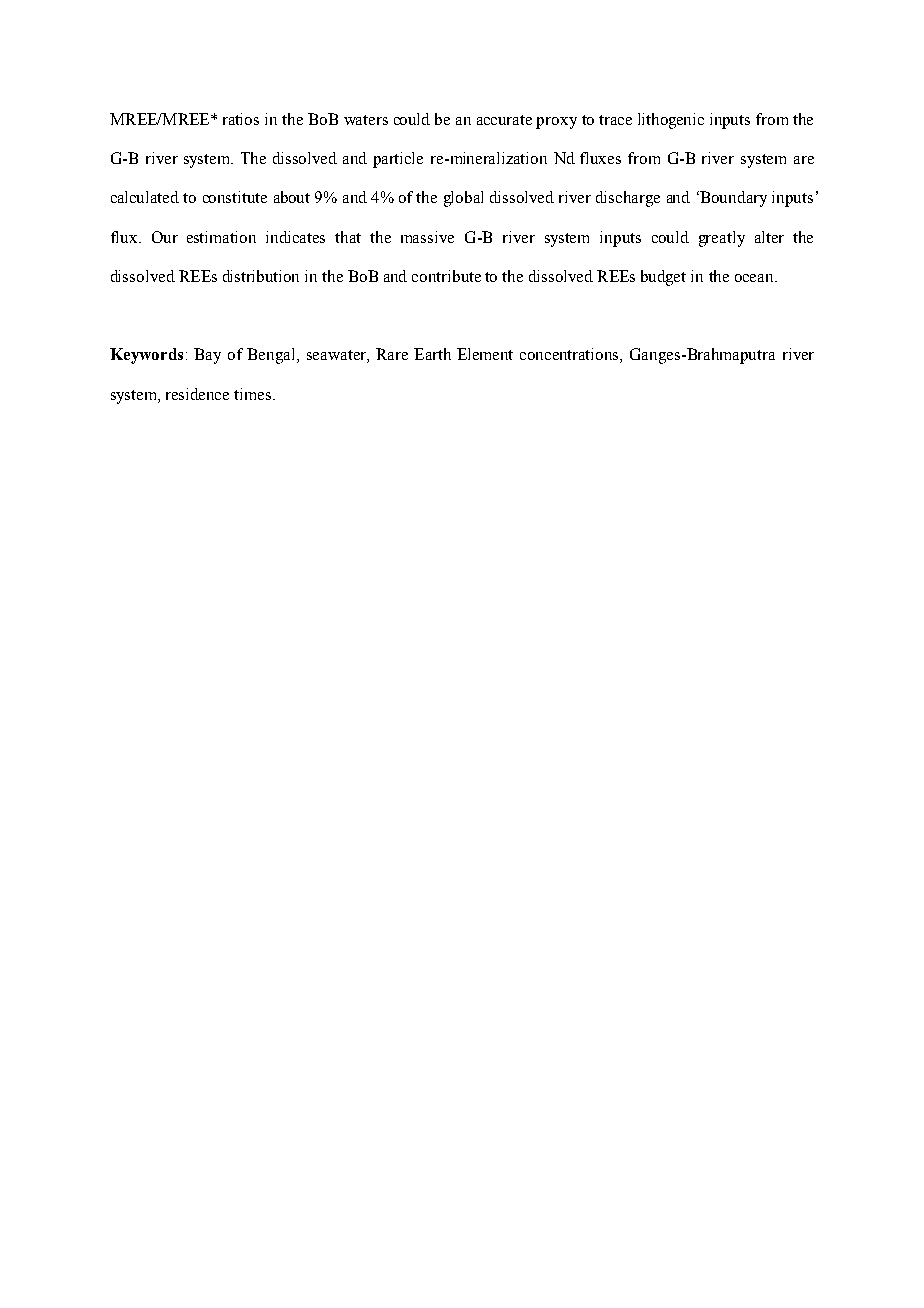 The width and height of the image is (924, 1308). What do you see at coordinates (732, 199) in the image?
I see `Boundary` at bounding box center [732, 199].
